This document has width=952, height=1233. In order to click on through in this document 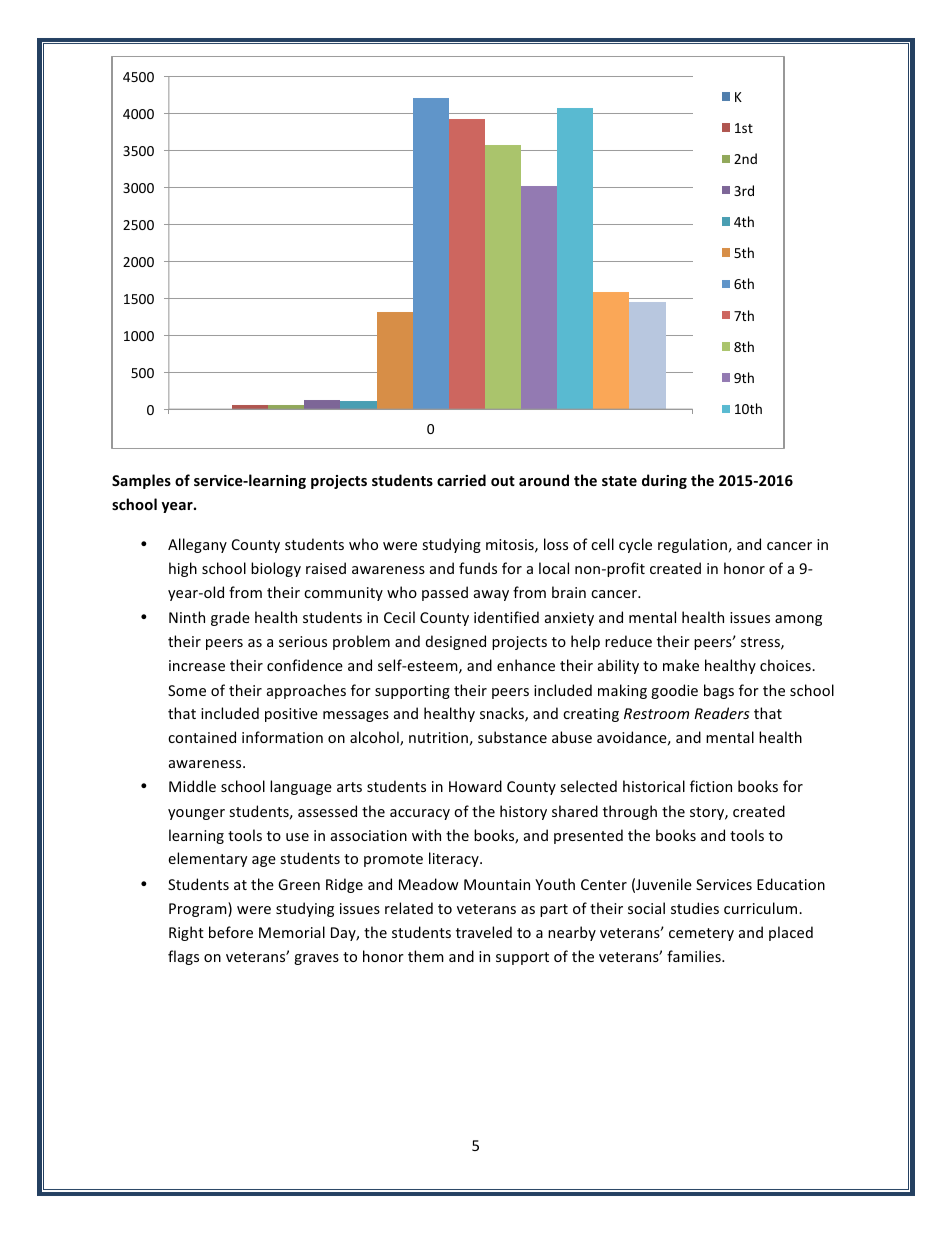, I will do `click(630, 812)`.
